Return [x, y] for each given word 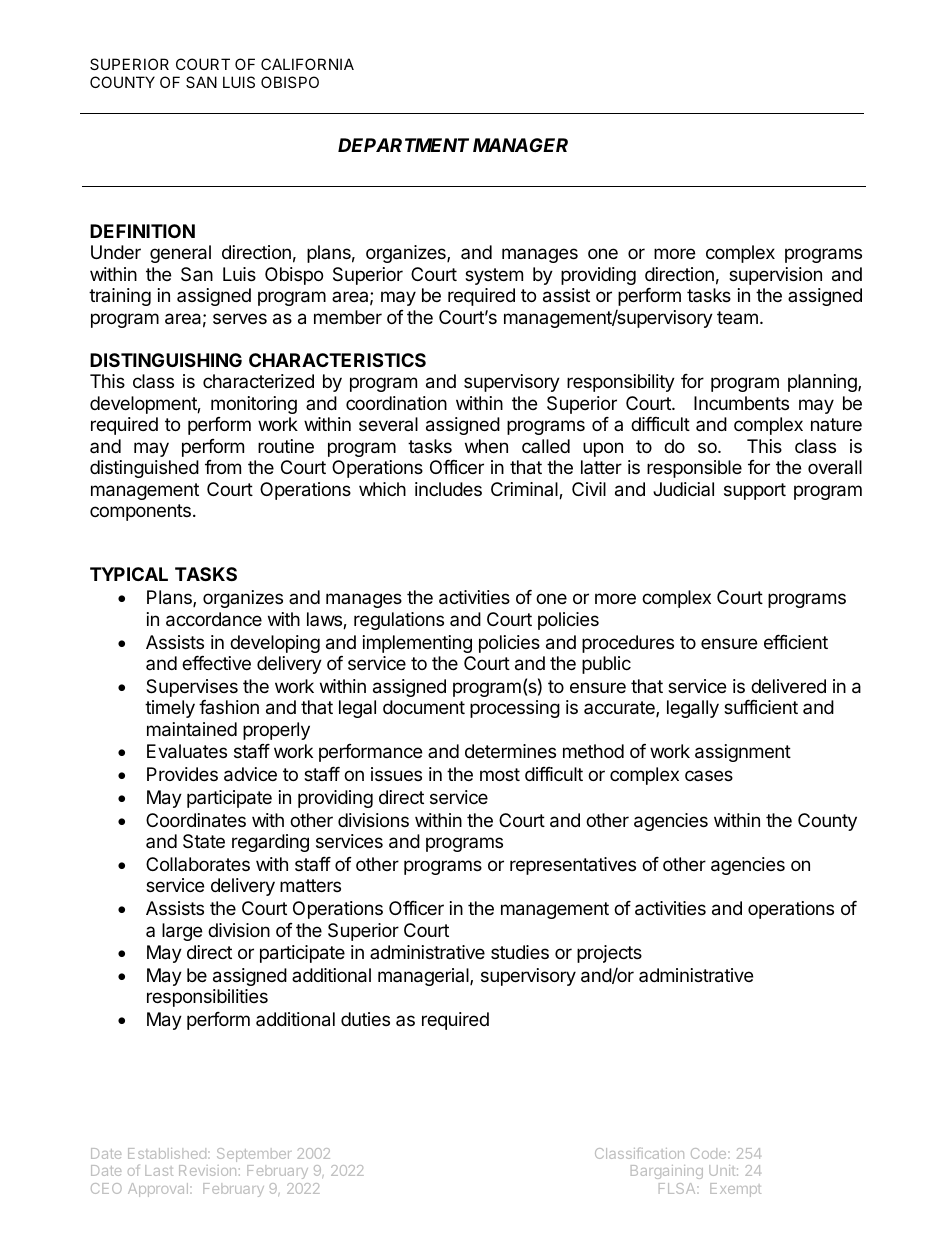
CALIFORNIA [307, 64]
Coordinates [196, 820]
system [494, 276]
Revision [207, 1170]
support [755, 491]
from [223, 467]
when [486, 446]
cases [709, 775]
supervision [775, 276]
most [500, 774]
